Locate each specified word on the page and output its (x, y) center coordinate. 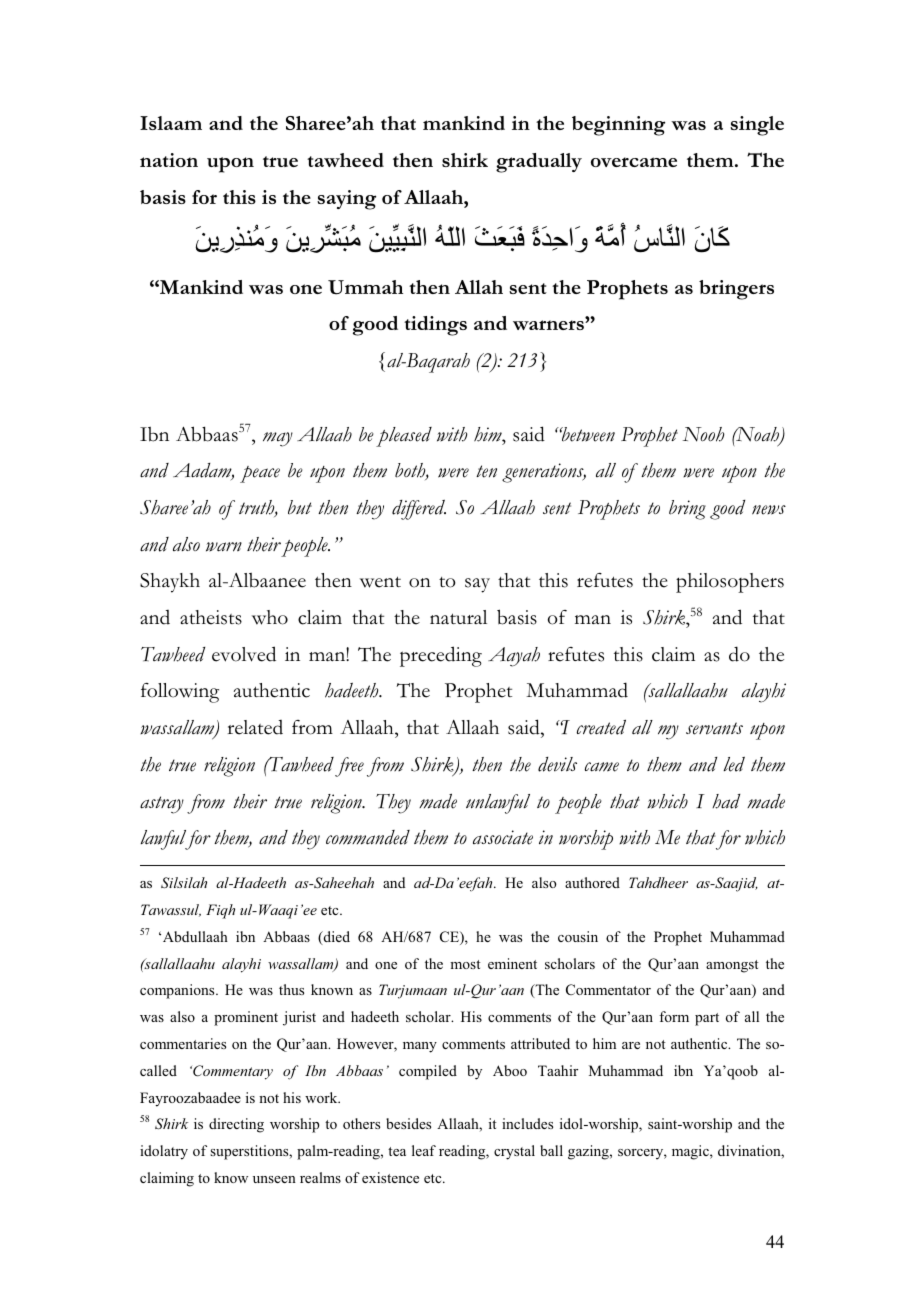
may (278, 439)
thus (291, 989)
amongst (732, 966)
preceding (441, 656)
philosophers (730, 583)
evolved (244, 654)
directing (236, 1125)
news (769, 510)
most (465, 964)
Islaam (171, 123)
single (757, 126)
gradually (539, 163)
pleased (404, 437)
